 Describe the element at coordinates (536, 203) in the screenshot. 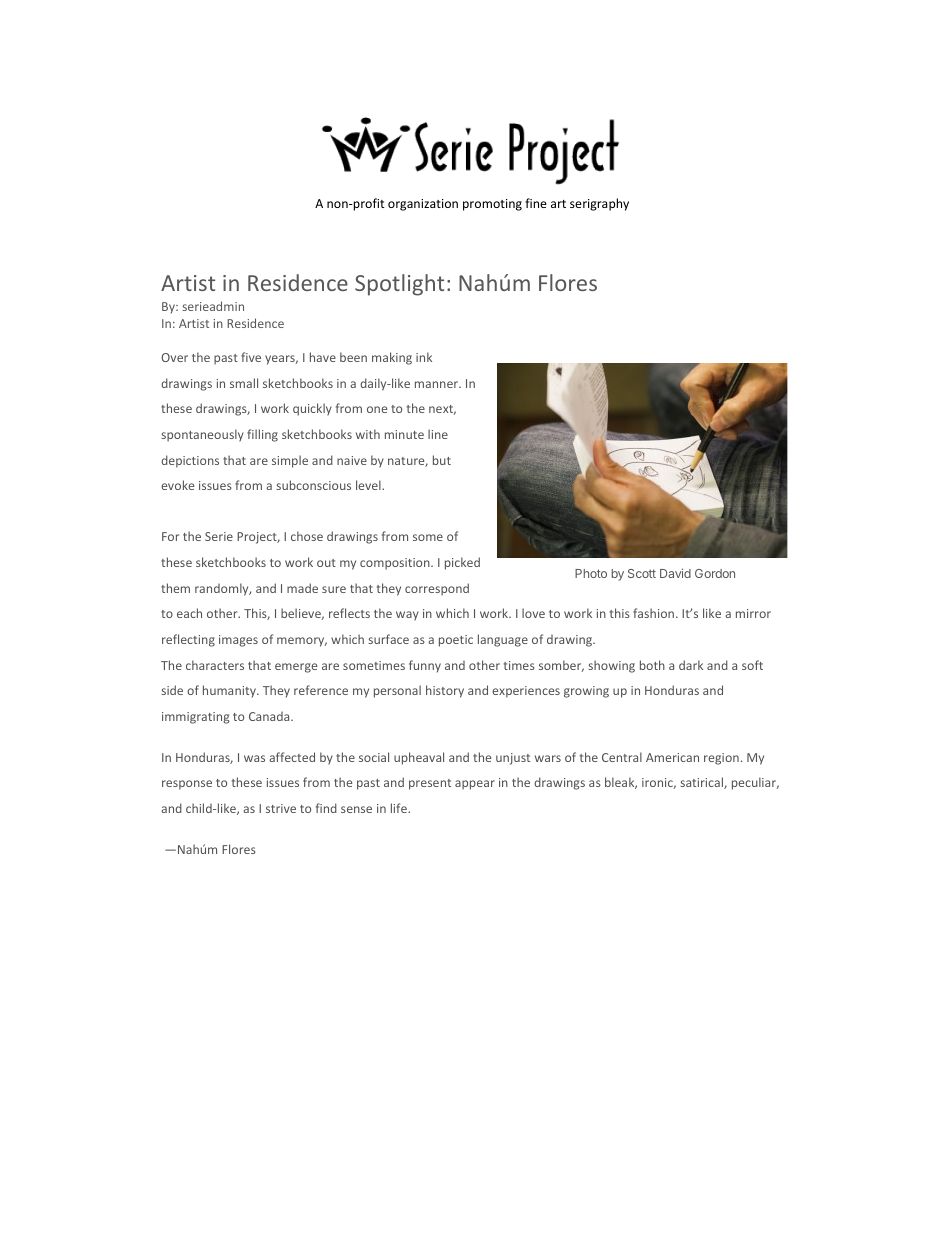

I see `fine` at that location.
